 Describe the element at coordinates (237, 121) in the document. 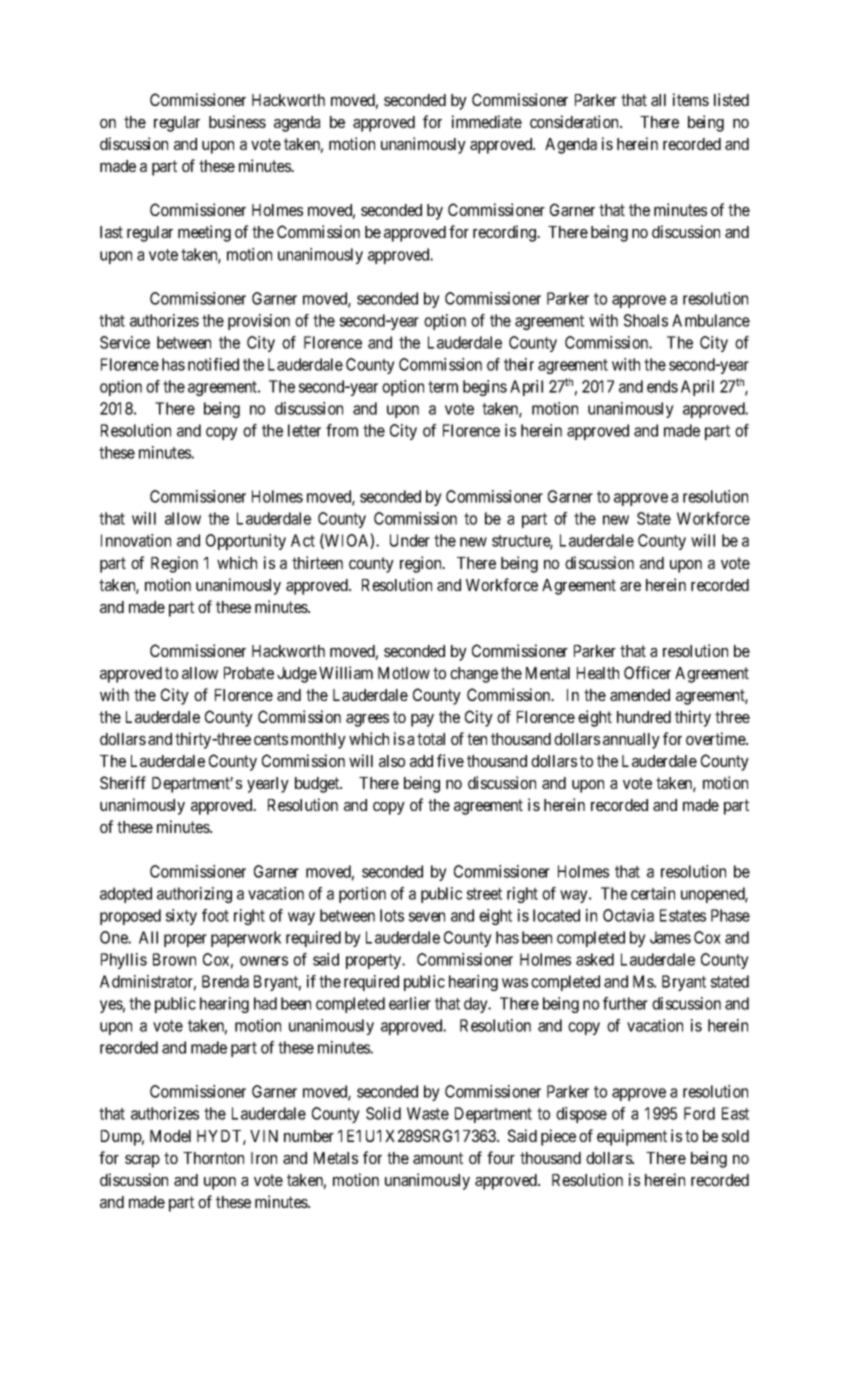

I see `business` at that location.
